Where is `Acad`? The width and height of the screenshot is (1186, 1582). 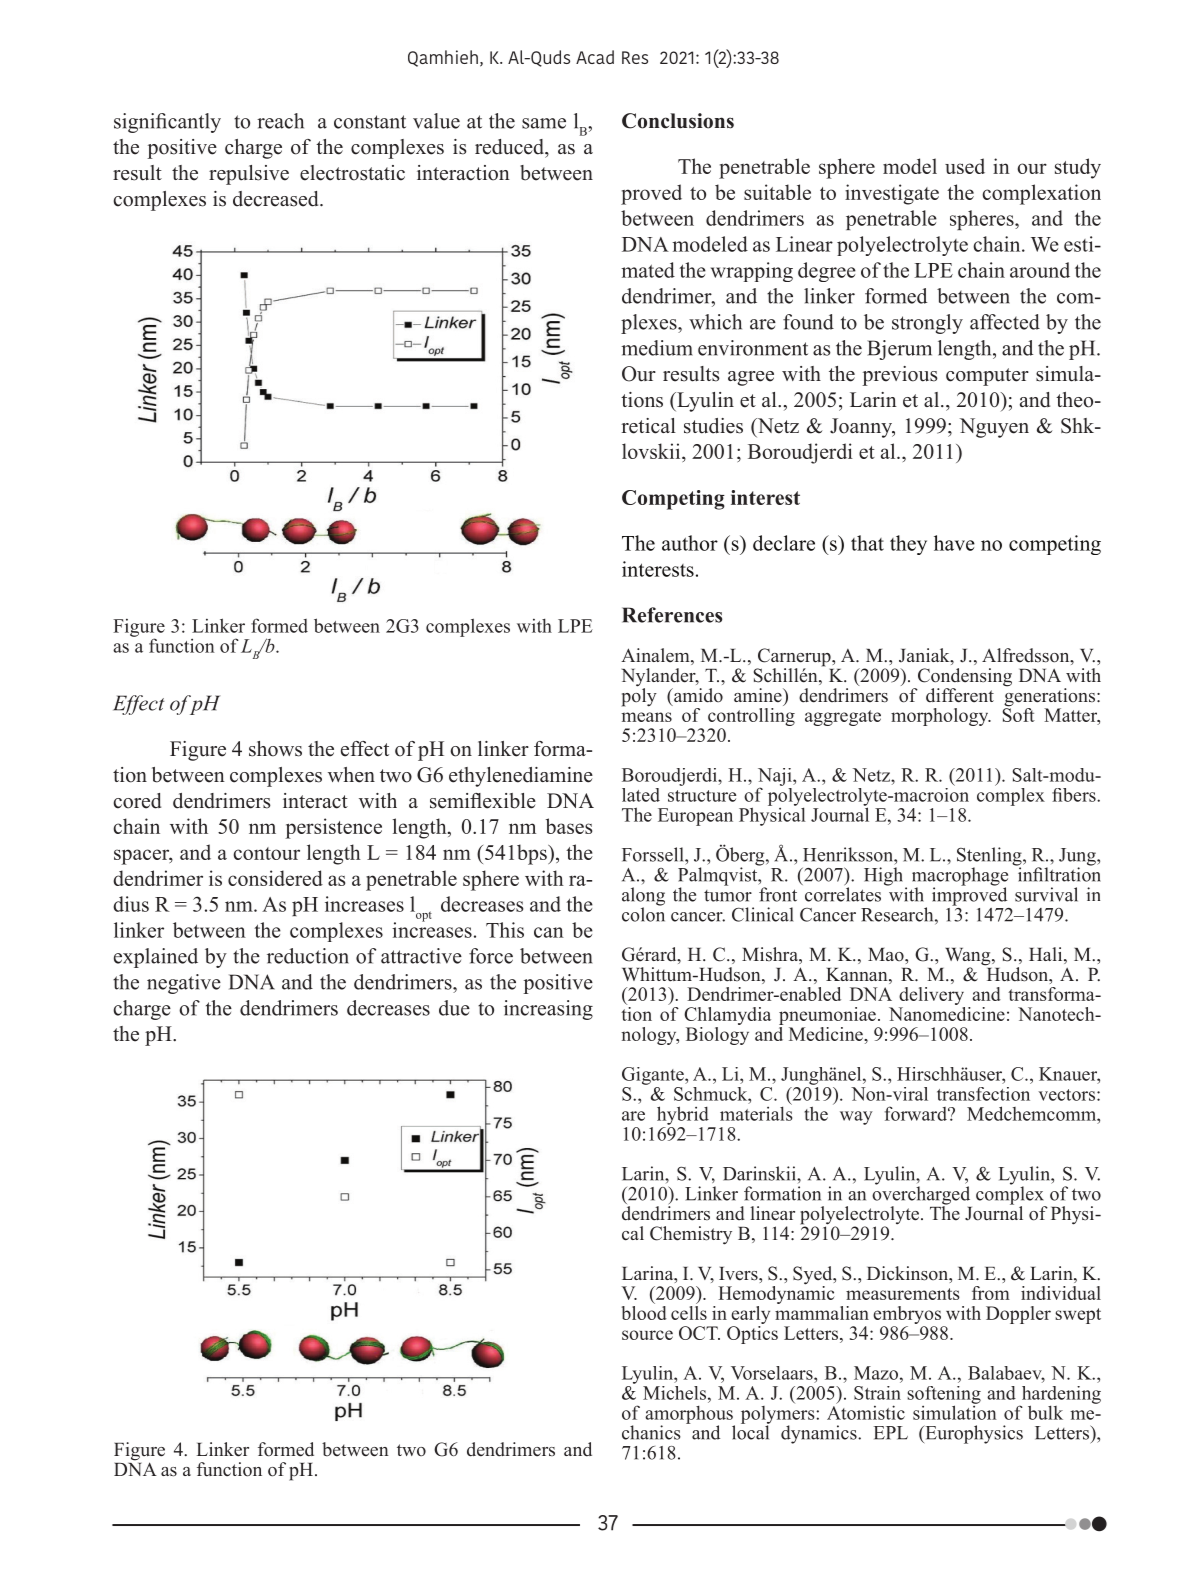
Acad is located at coordinates (595, 57).
